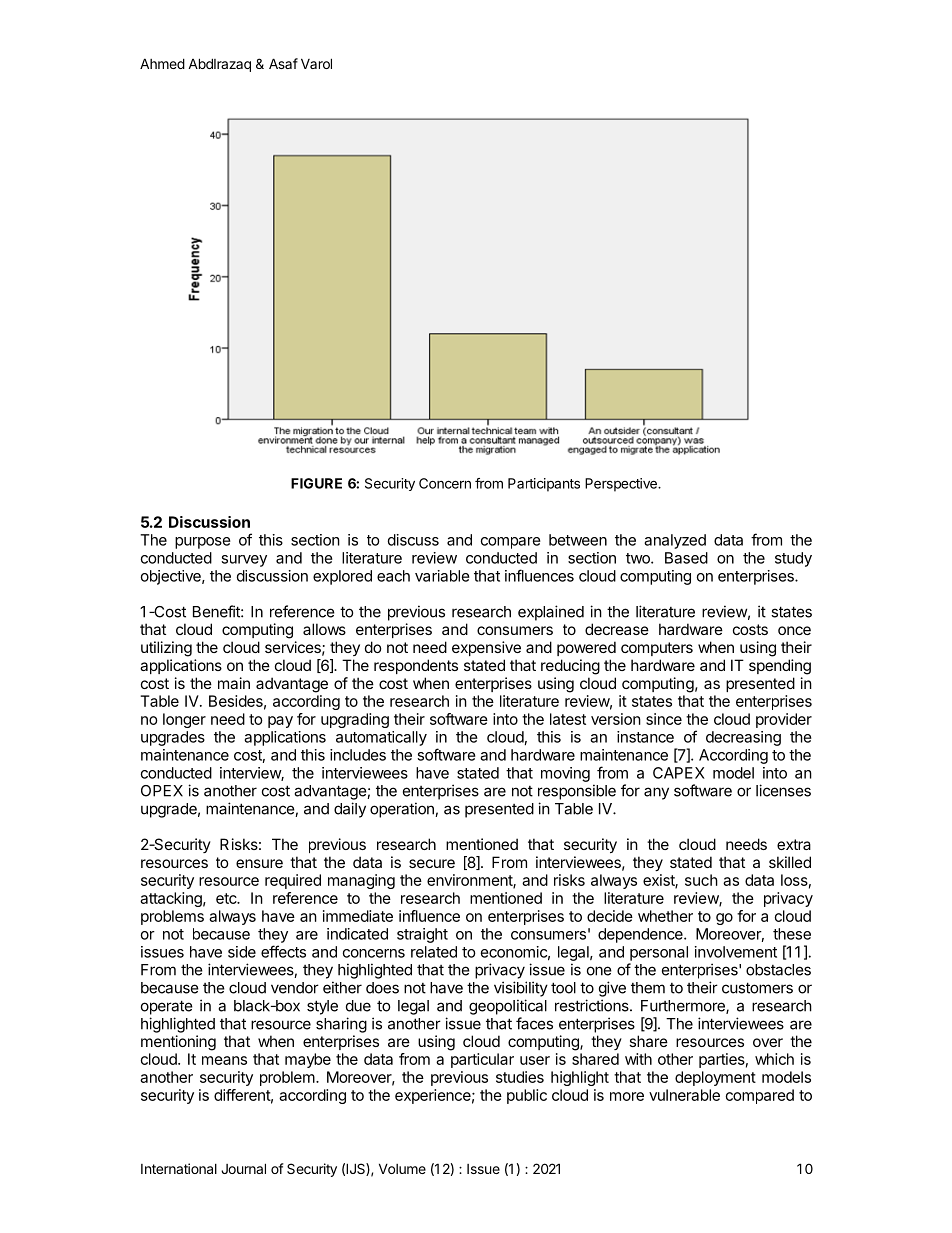 The height and width of the screenshot is (1233, 952). What do you see at coordinates (544, 485) in the screenshot?
I see `Participants` at bounding box center [544, 485].
